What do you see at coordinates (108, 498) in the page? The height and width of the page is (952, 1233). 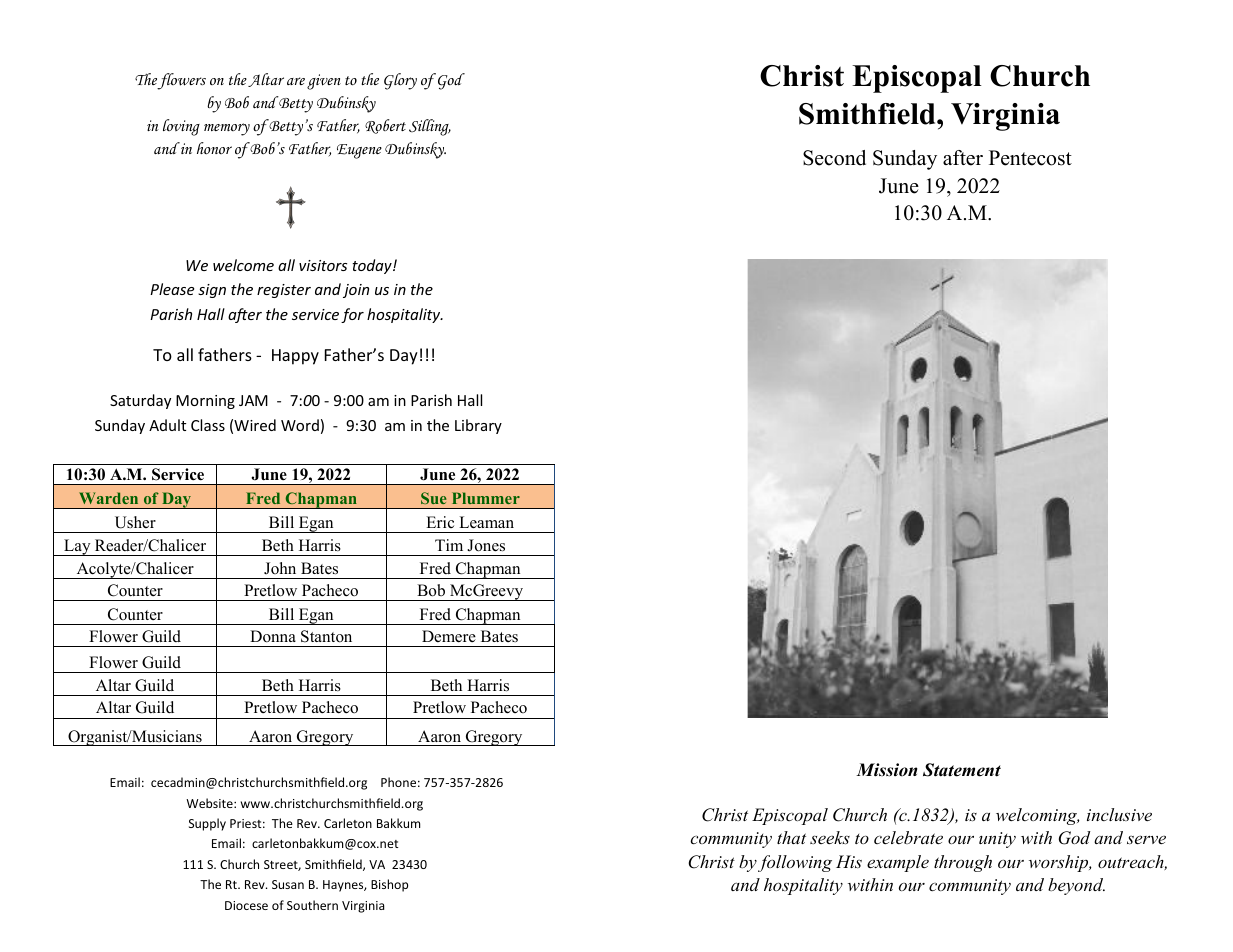 I see `Warden` at bounding box center [108, 498].
